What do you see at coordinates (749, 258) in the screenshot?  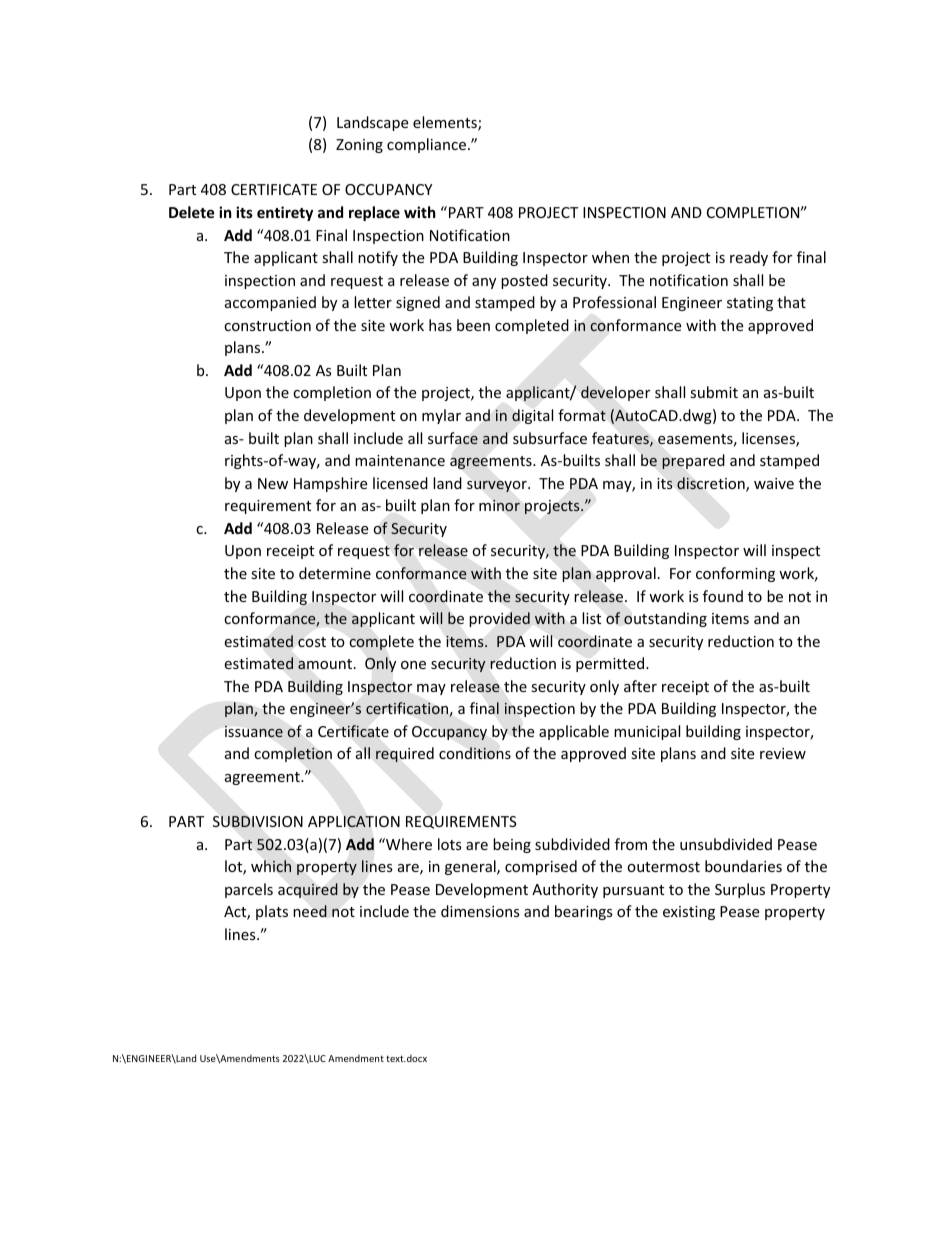 I see `ready` at bounding box center [749, 258].
